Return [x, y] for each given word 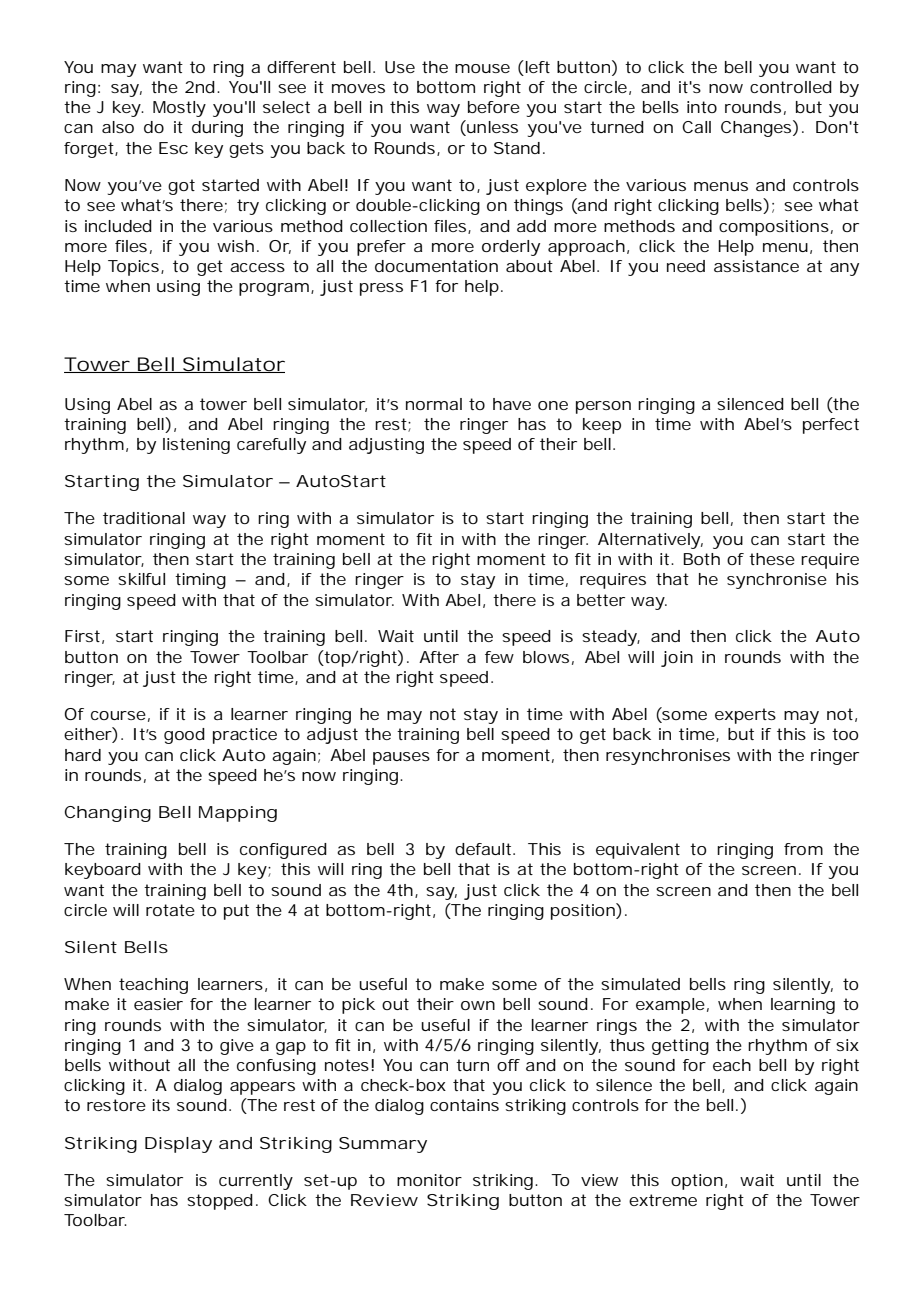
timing [200, 581]
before [494, 107]
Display [178, 1145]
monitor [429, 1180]
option [697, 1182]
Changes [757, 128]
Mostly [179, 109]
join [677, 659]
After [439, 657]
